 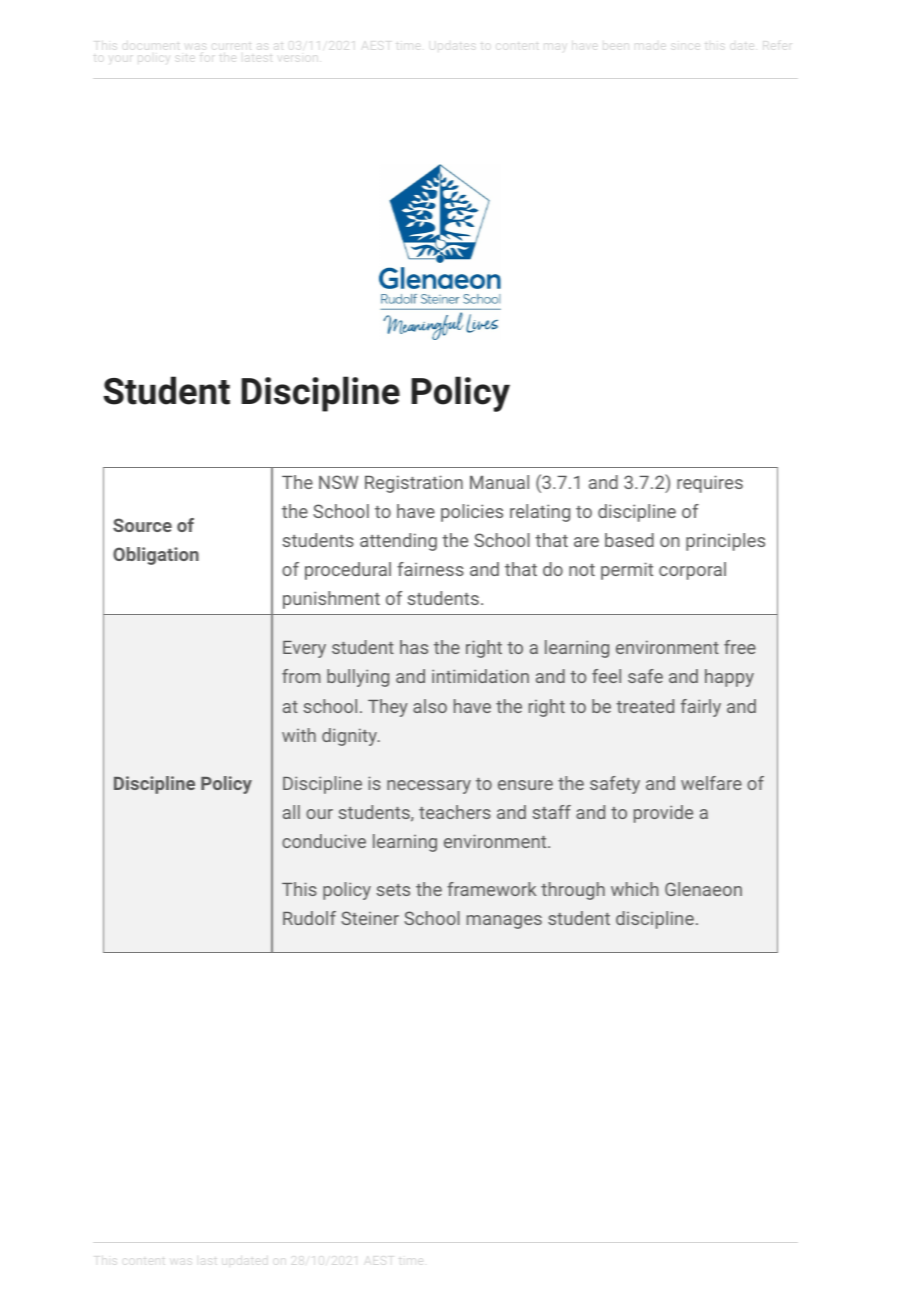 I want to click on fairness, so click(x=430, y=569).
